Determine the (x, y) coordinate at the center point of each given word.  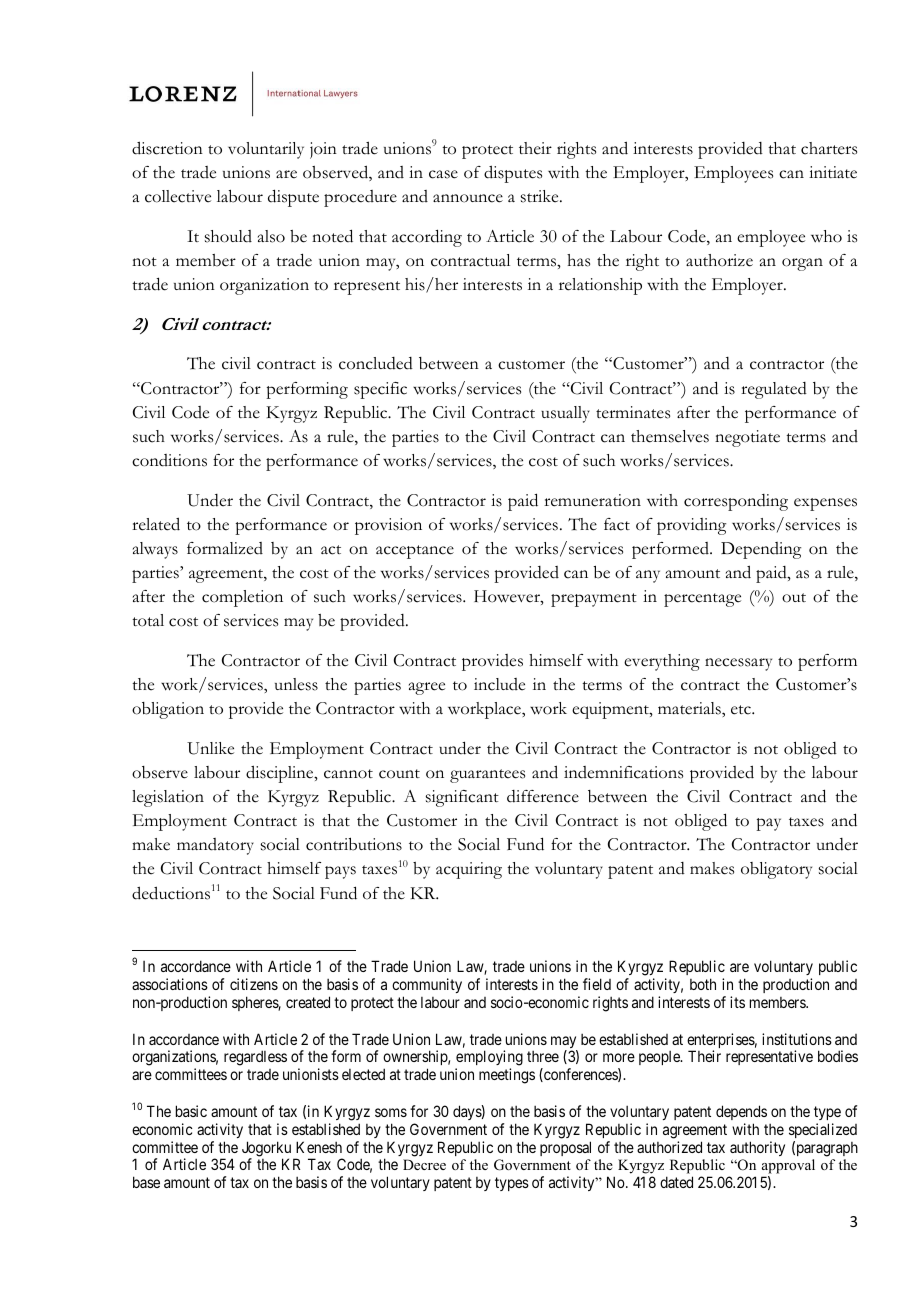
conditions (169, 460)
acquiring (469, 870)
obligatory (776, 870)
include (499, 684)
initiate (833, 172)
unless (296, 684)
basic (191, 1111)
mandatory (215, 846)
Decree (424, 1164)
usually (565, 414)
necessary (738, 664)
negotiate (747, 438)
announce (468, 198)
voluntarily (266, 150)
